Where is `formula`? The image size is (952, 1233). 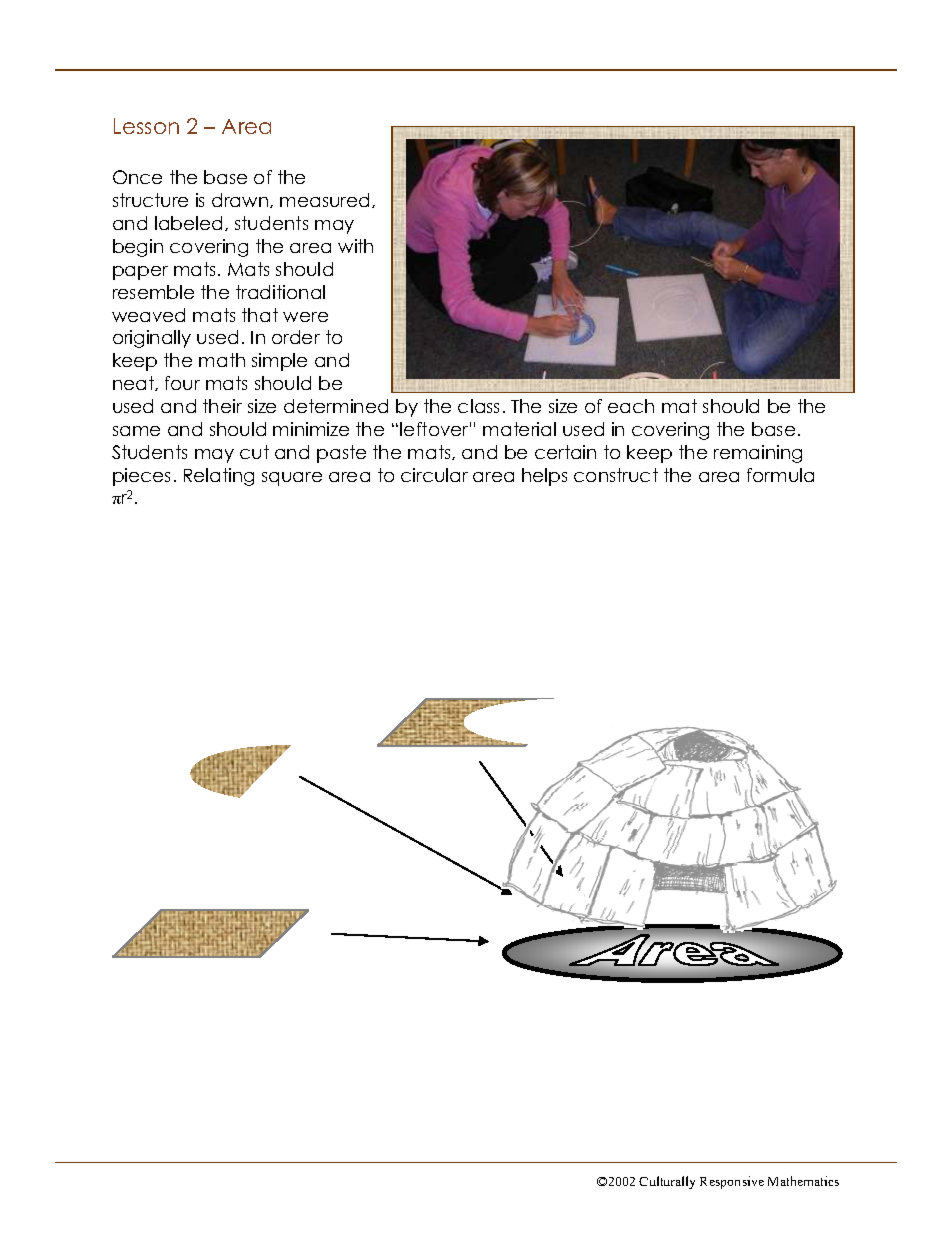
formula is located at coordinates (780, 475).
